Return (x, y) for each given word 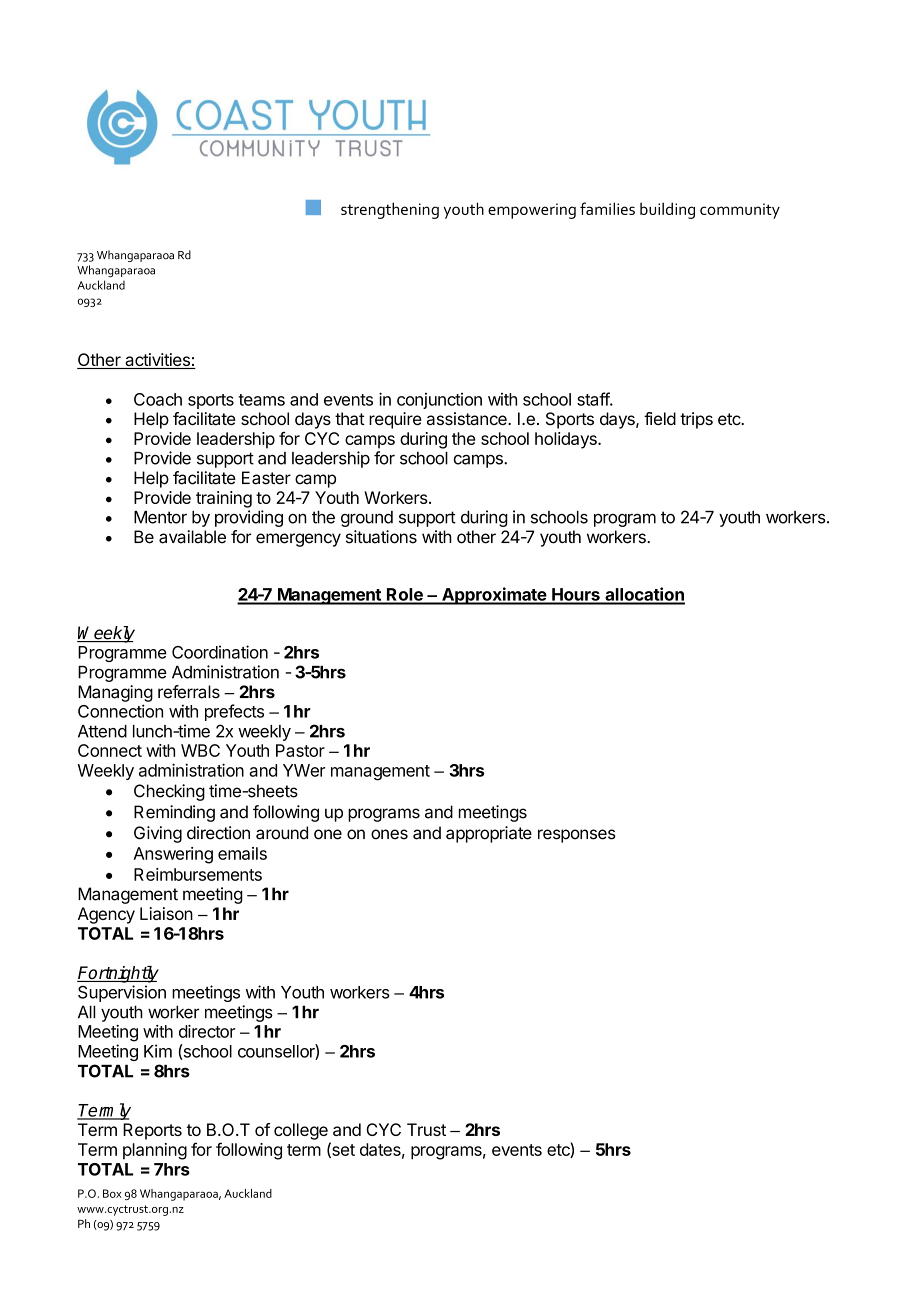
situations (381, 537)
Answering (173, 855)
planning (155, 1151)
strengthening (390, 210)
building (667, 210)
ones (389, 834)
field (660, 418)
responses (577, 836)
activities (157, 361)
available (192, 537)
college (301, 1131)
